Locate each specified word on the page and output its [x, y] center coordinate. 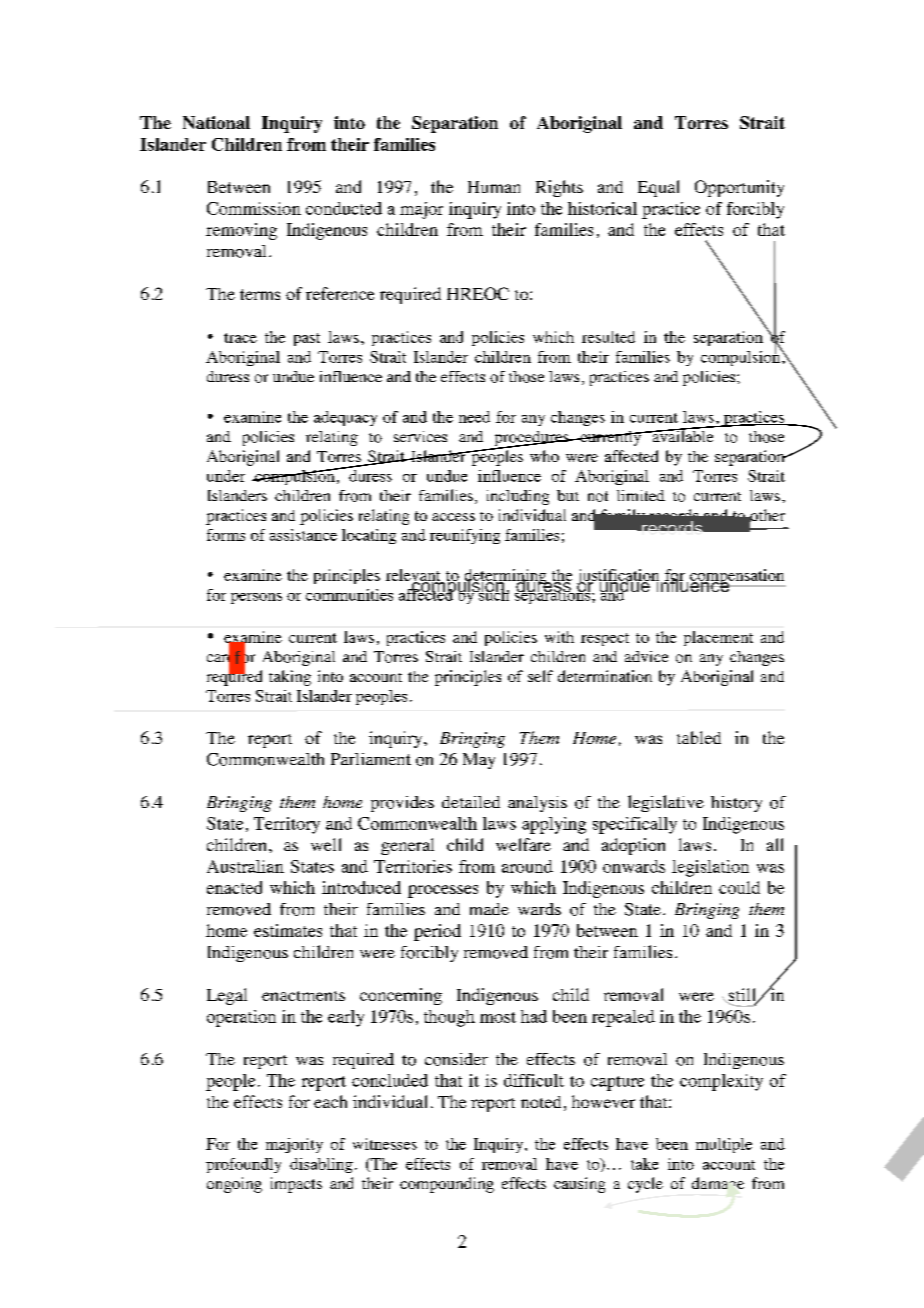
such [493, 593]
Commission [254, 208]
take [644, 1164]
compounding [447, 1185]
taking [290, 678]
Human [494, 187]
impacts [296, 1185]
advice [646, 656]
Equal [658, 188]
